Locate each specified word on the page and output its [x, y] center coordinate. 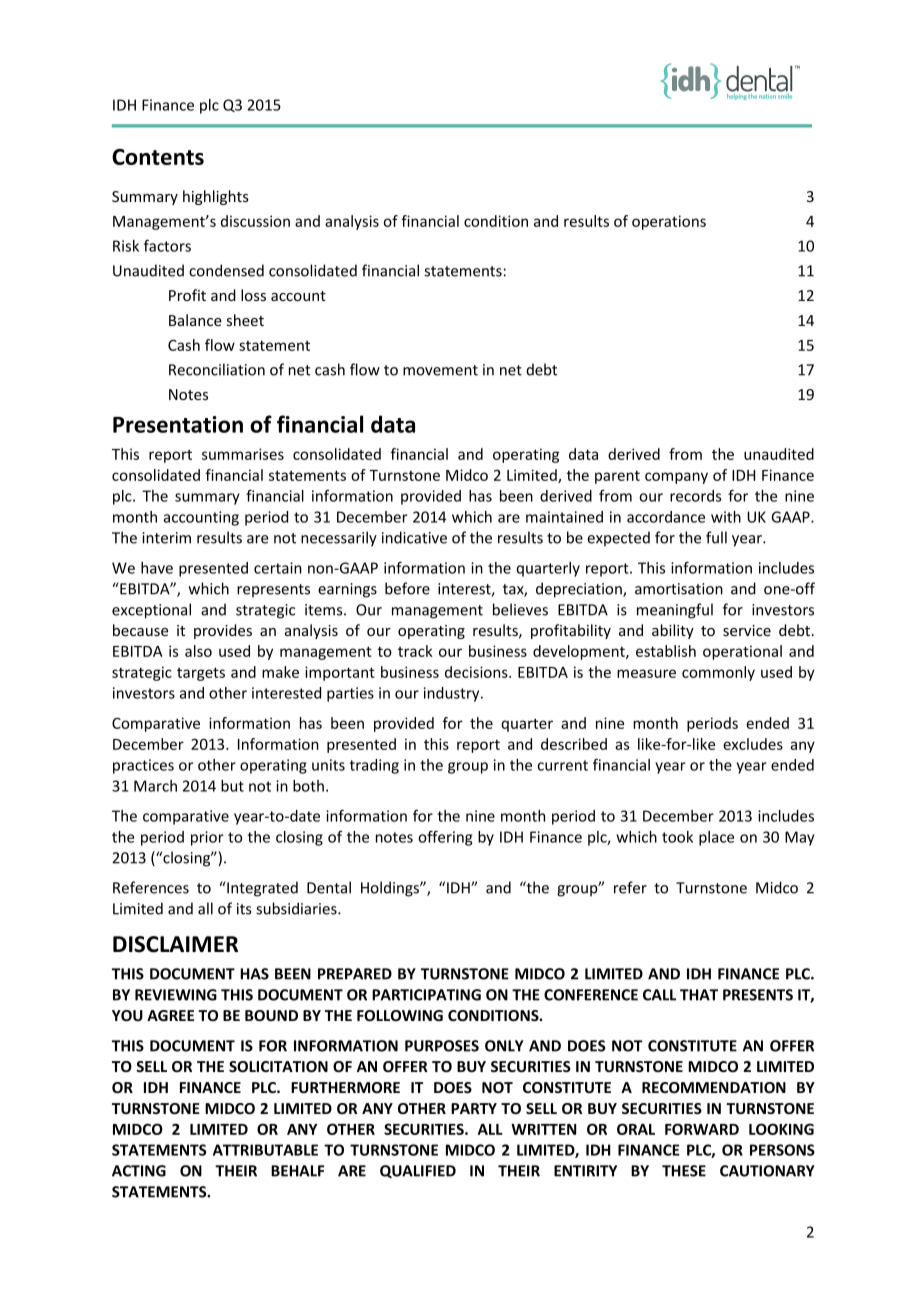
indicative [414, 537]
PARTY [474, 1108]
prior [207, 838]
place [716, 838]
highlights [216, 197]
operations [669, 222]
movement [440, 370]
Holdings [391, 889]
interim [167, 538]
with [726, 517]
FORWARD [702, 1129]
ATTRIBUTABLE [265, 1150]
